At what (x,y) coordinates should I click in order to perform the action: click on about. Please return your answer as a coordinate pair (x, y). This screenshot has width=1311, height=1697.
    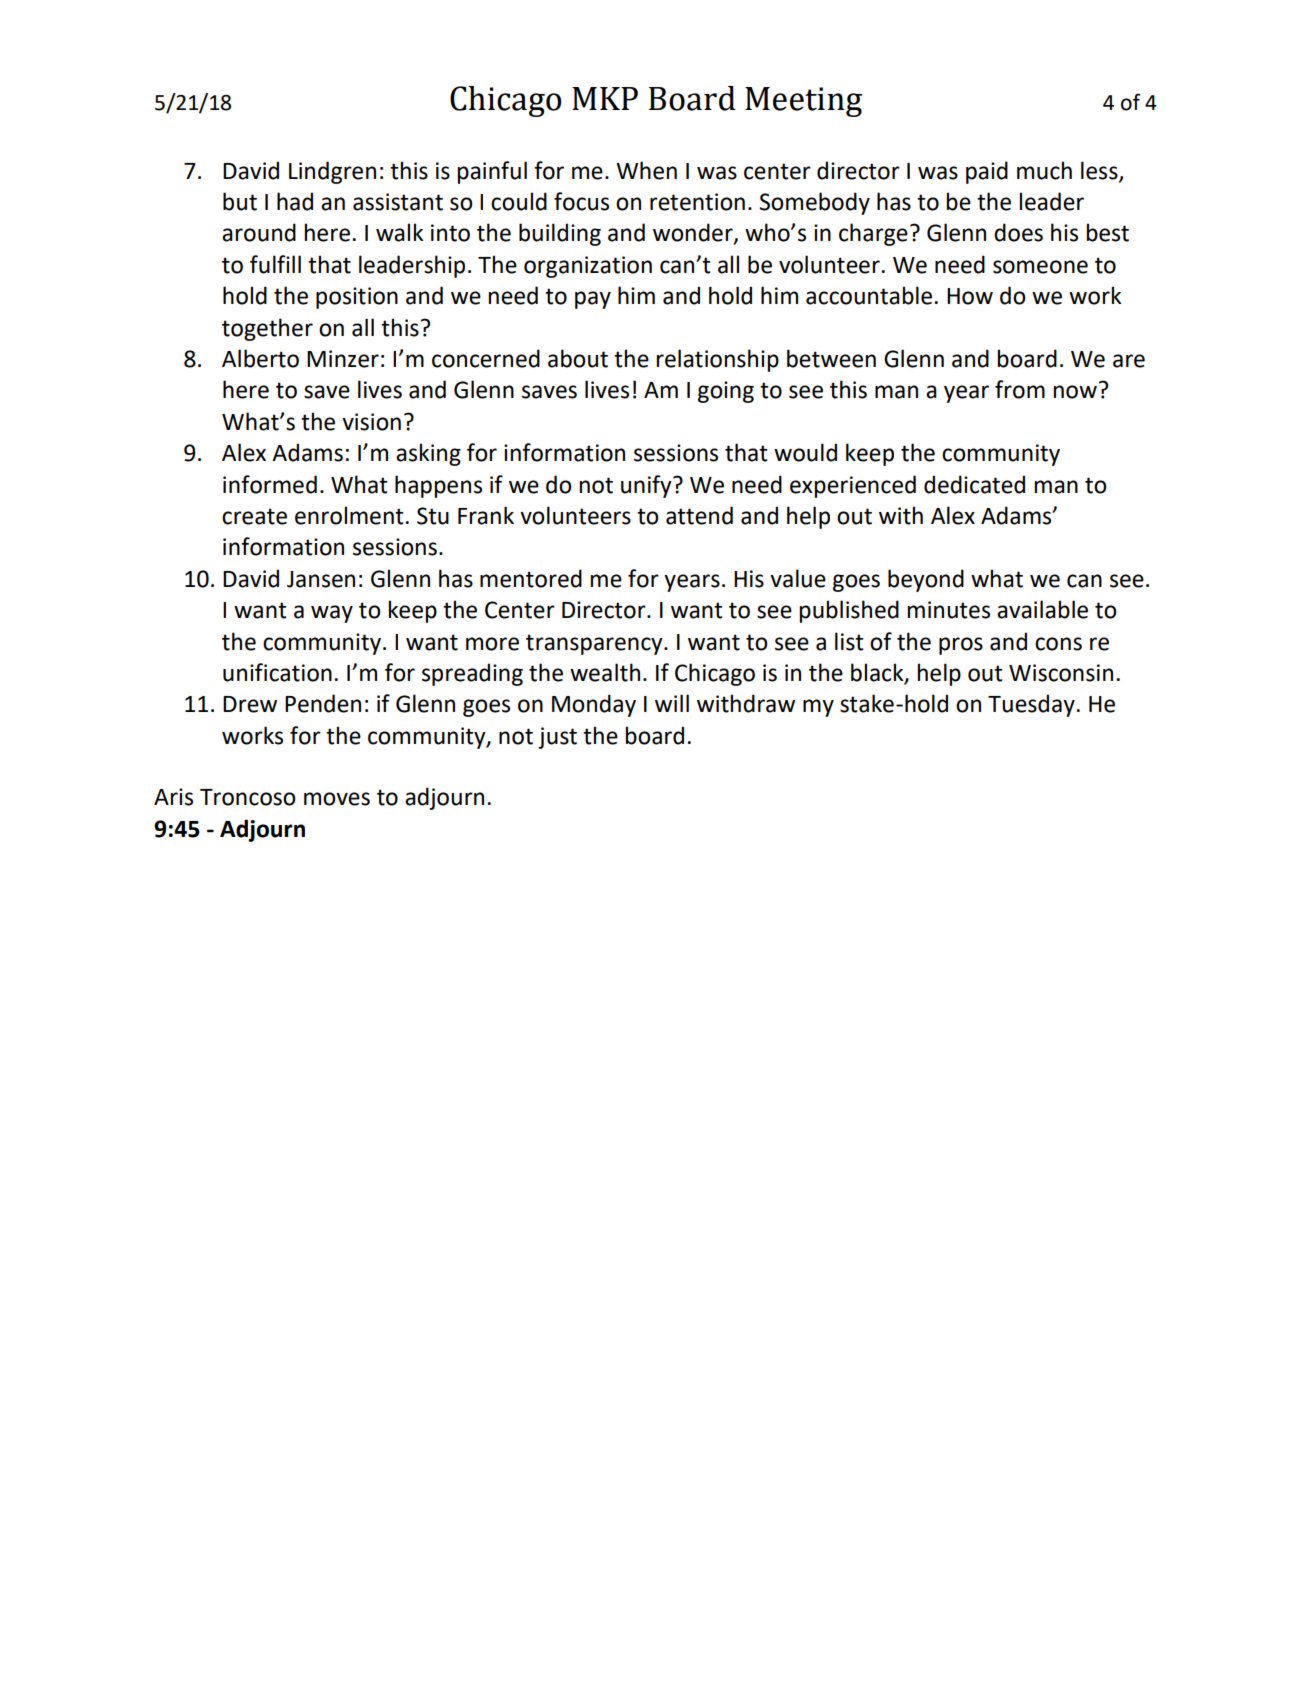
    Looking at the image, I should click on (578, 358).
